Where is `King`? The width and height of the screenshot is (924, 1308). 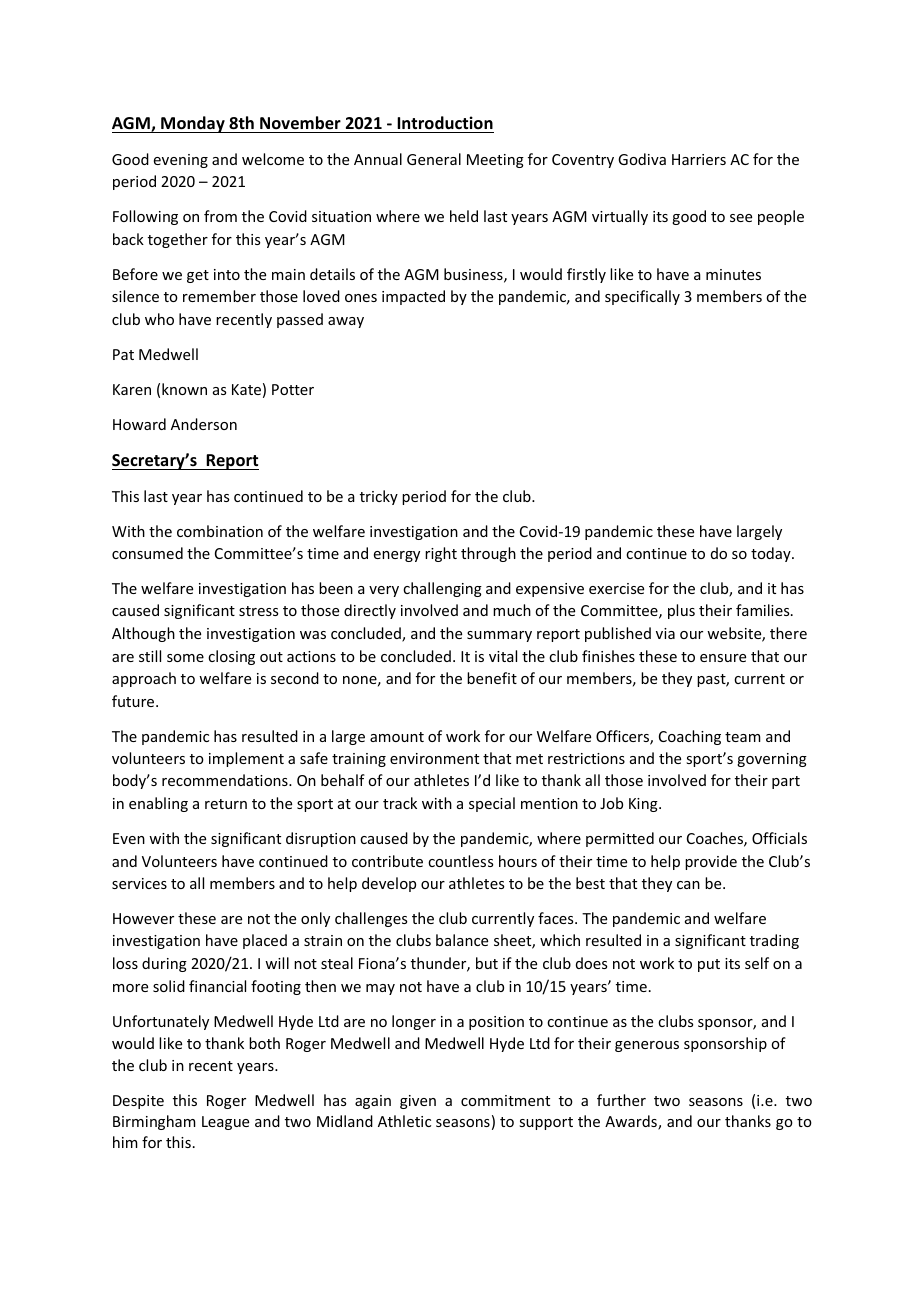 King is located at coordinates (644, 805).
